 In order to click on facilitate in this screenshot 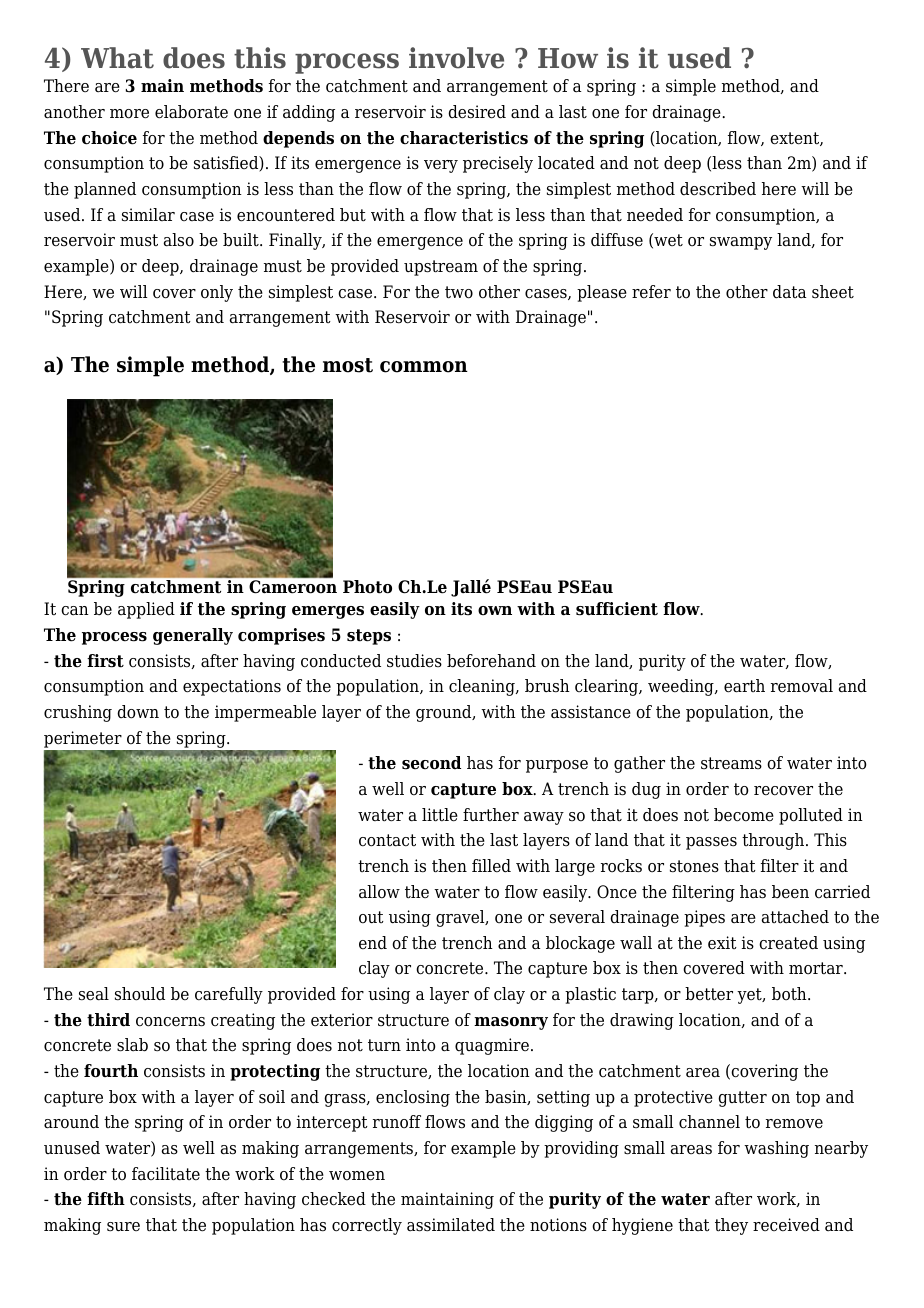, I will do `click(166, 1174)`.
